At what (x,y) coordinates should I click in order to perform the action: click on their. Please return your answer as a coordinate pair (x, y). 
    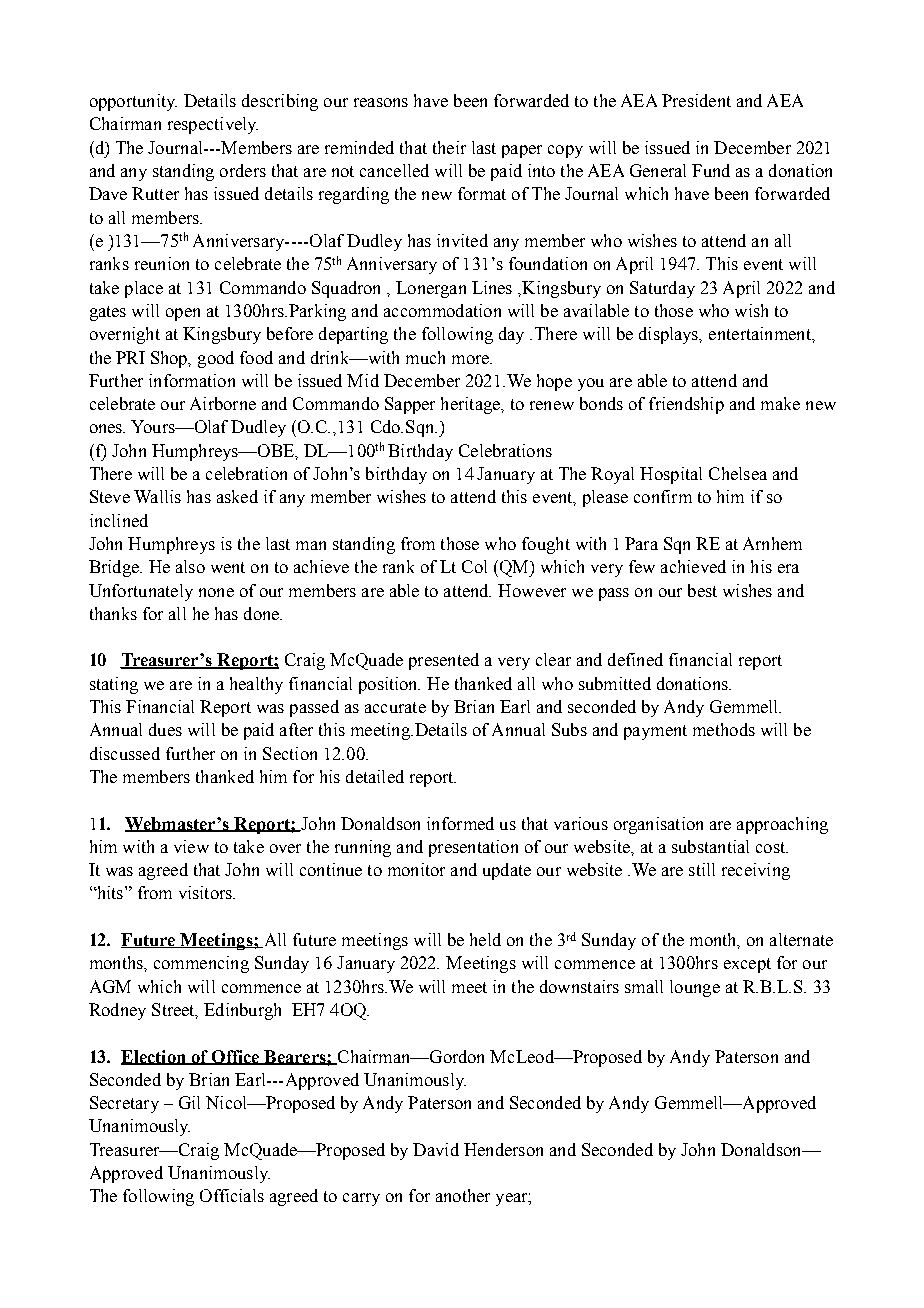
    Looking at the image, I should click on (449, 147).
